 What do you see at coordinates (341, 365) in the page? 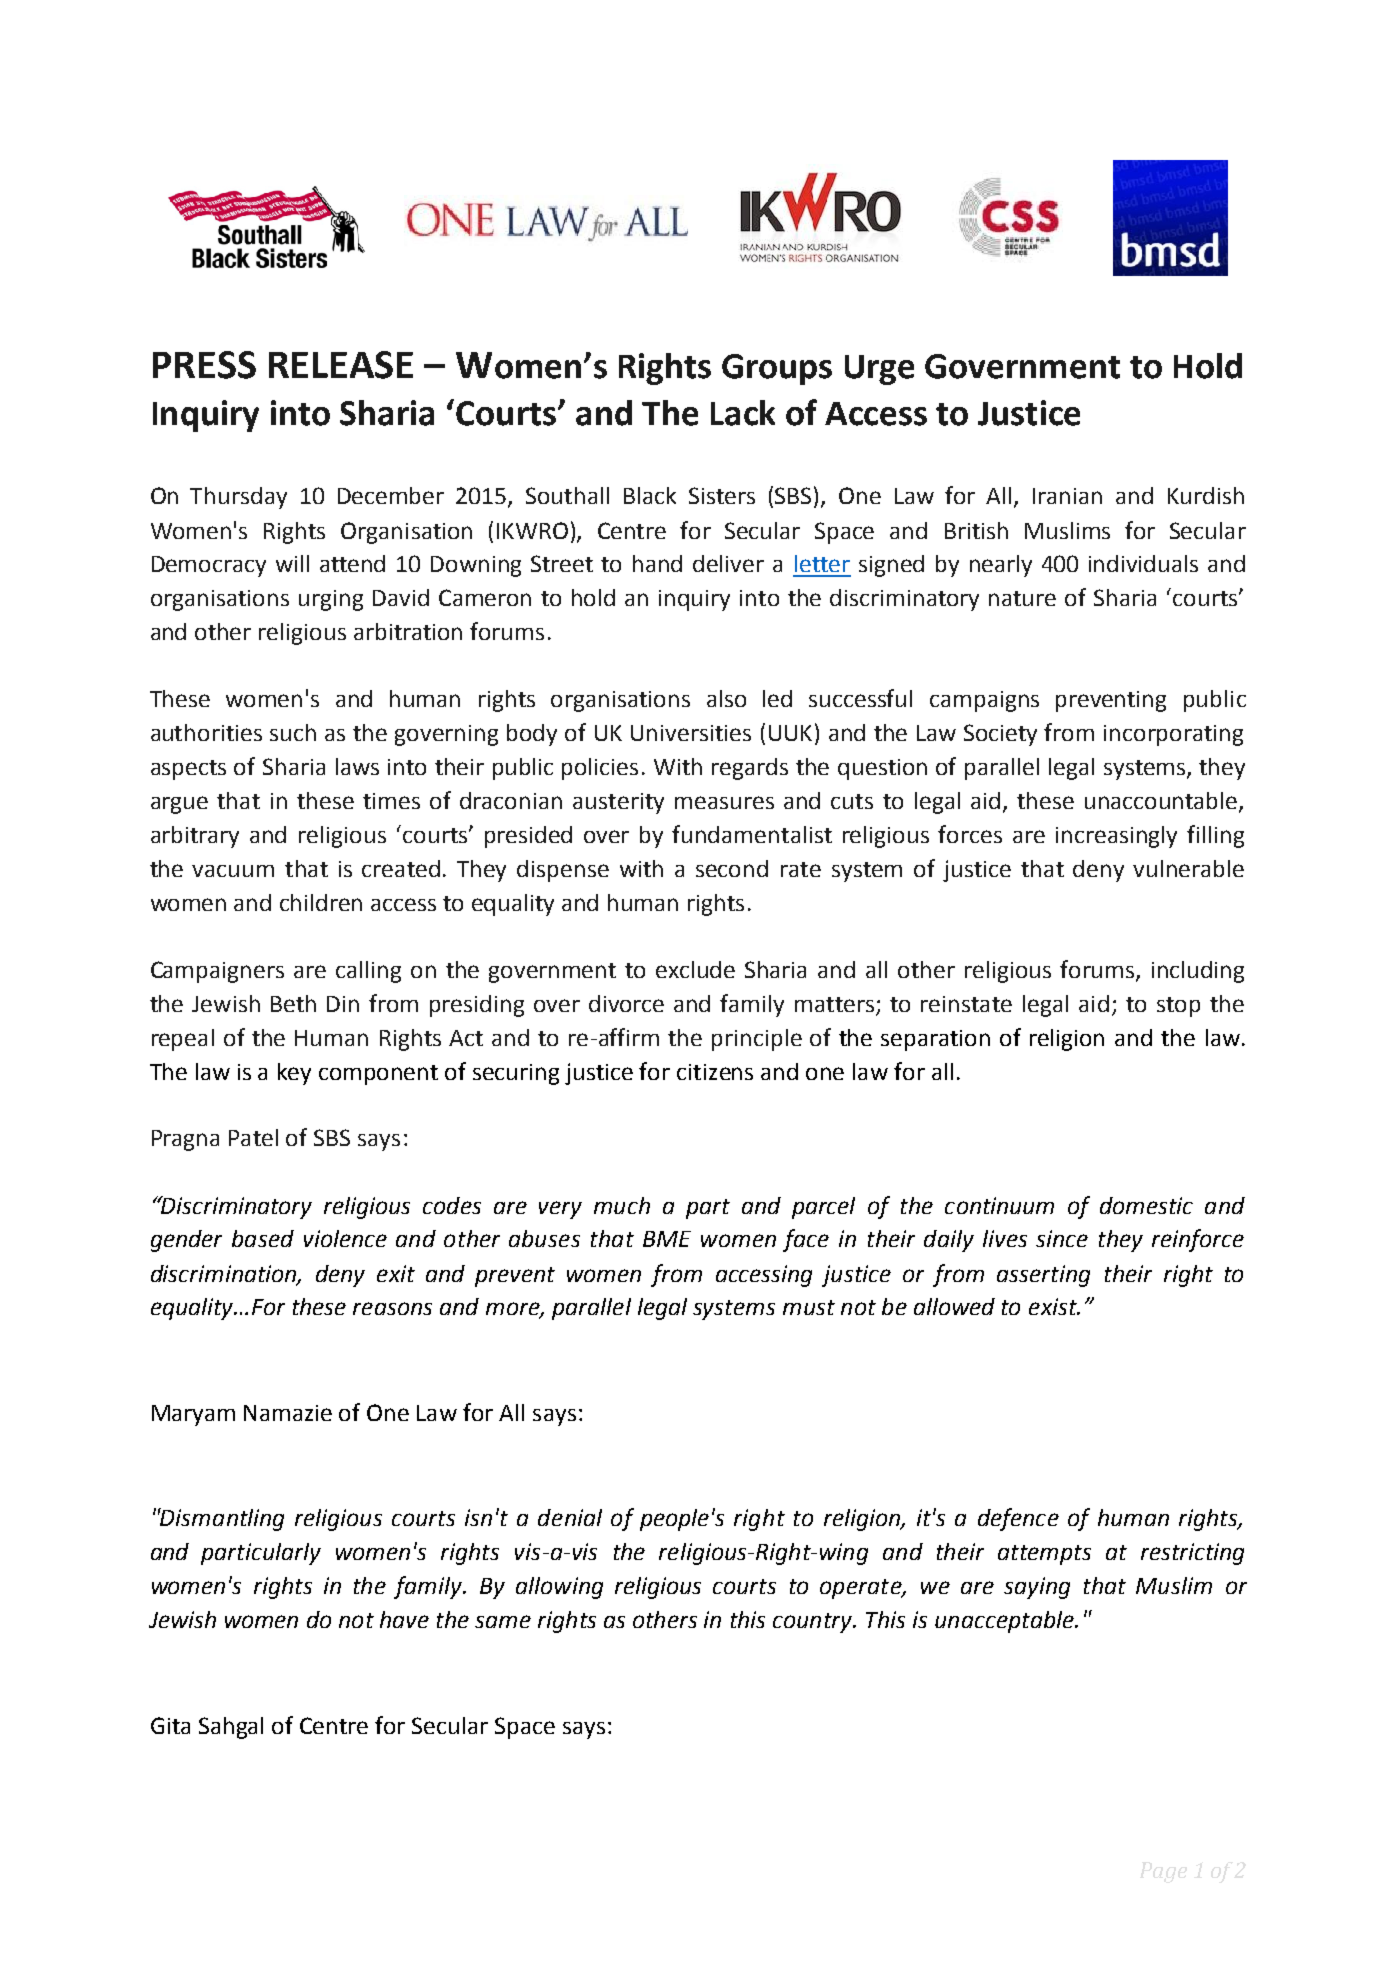
I see `RELEASE` at bounding box center [341, 365].
